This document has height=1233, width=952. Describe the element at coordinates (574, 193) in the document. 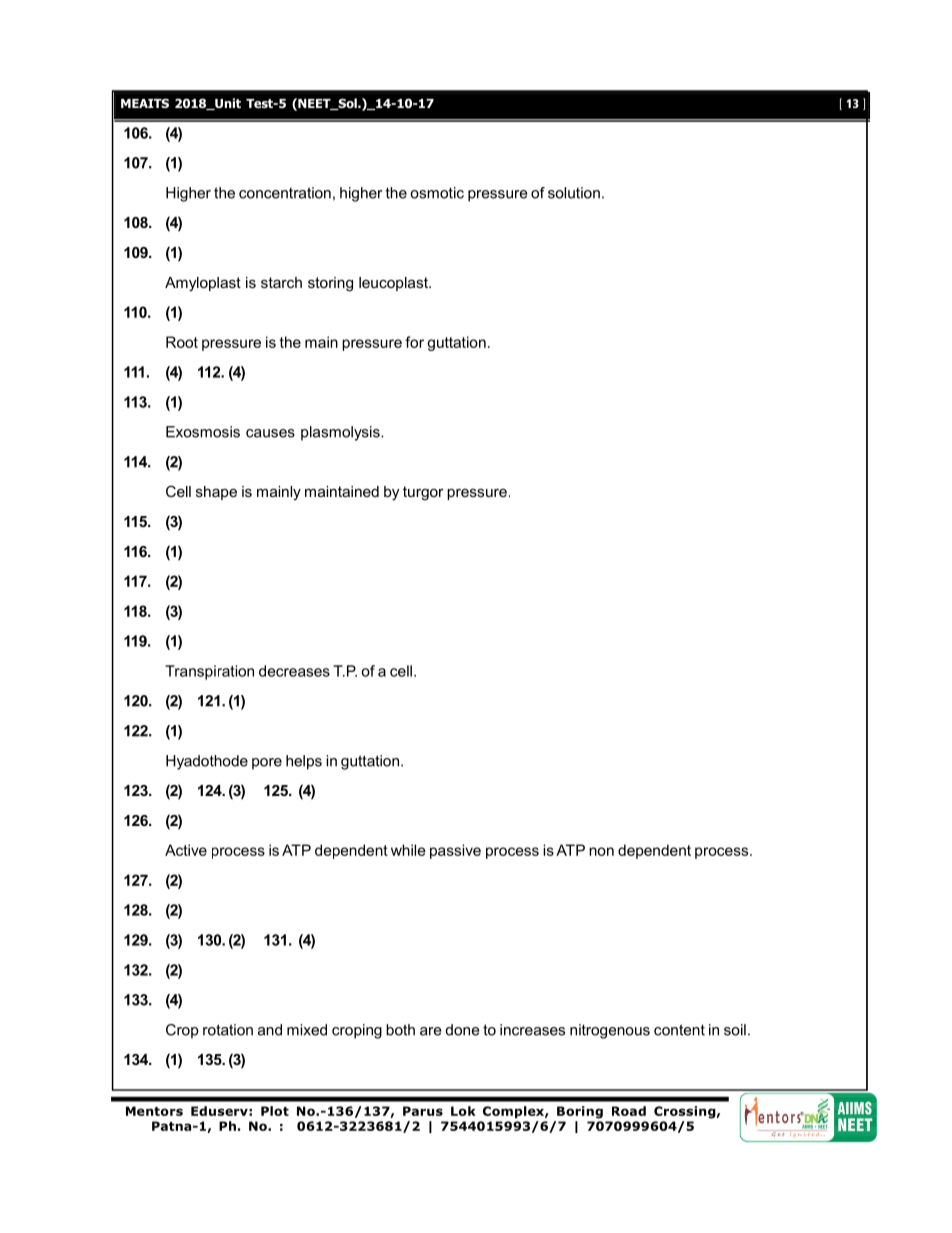

I see `solution` at that location.
